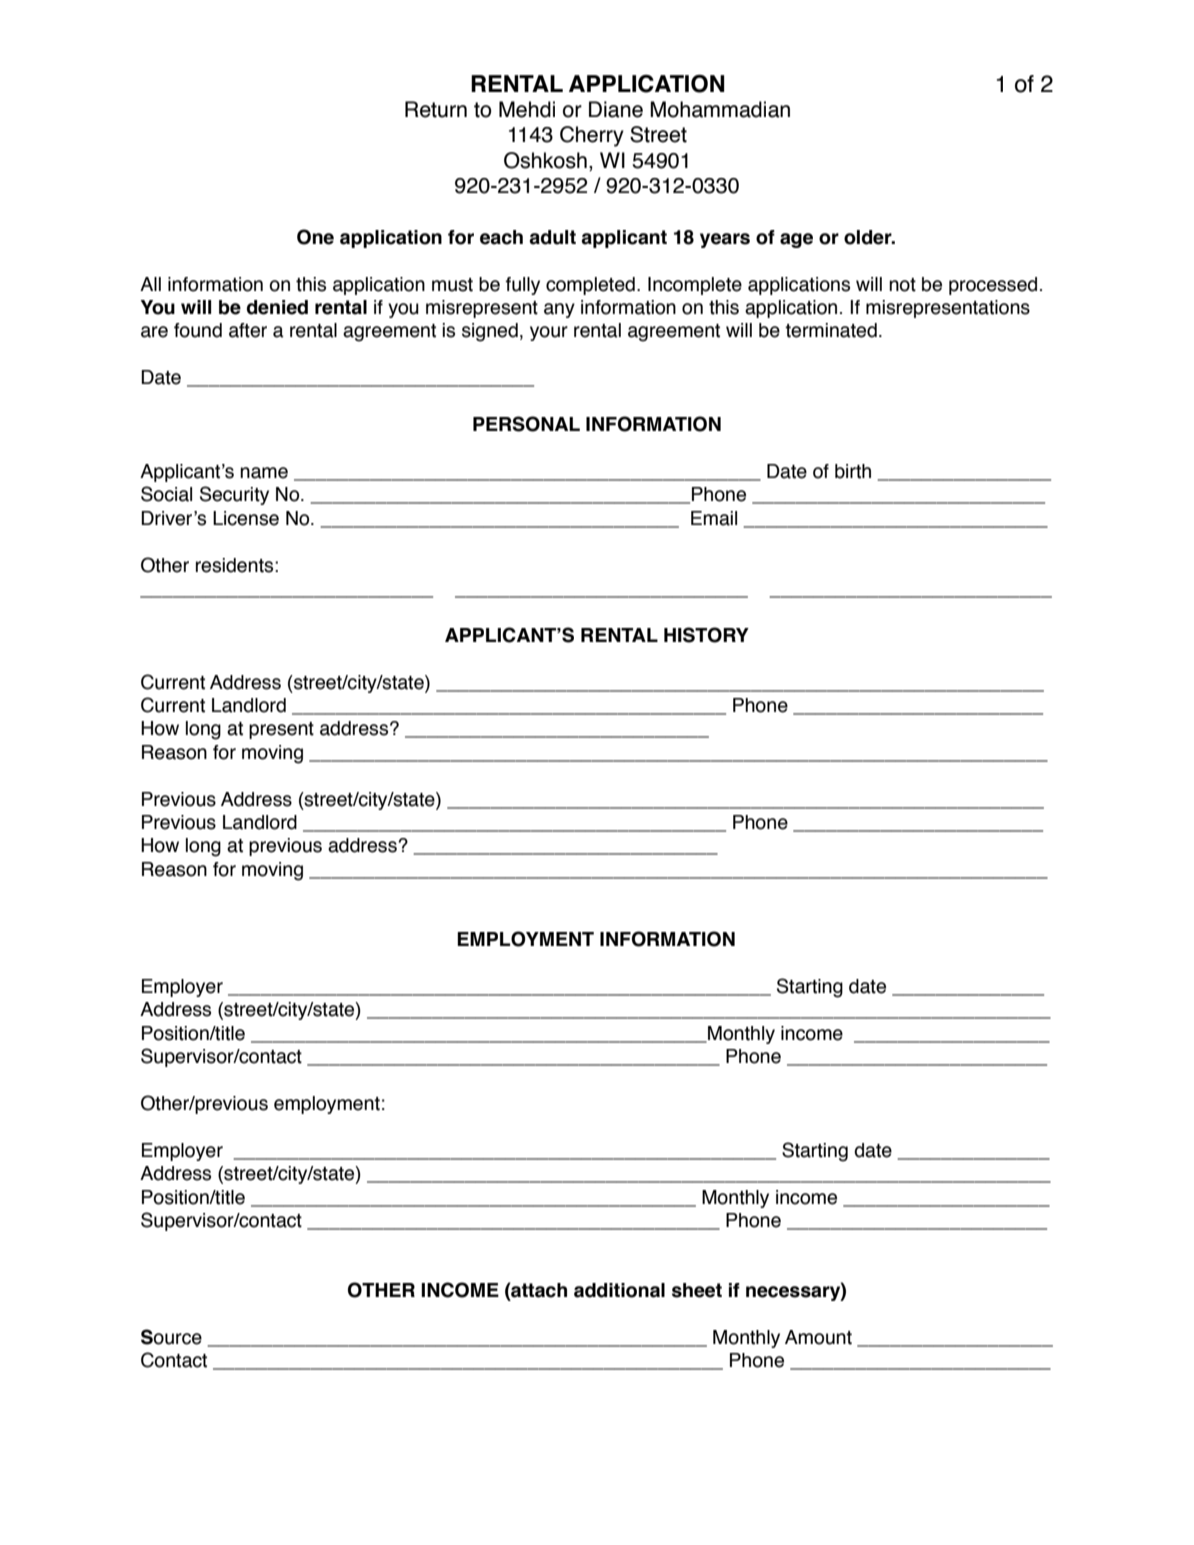 The height and width of the document is (1545, 1194). What do you see at coordinates (246, 518) in the document?
I see `License` at bounding box center [246, 518].
